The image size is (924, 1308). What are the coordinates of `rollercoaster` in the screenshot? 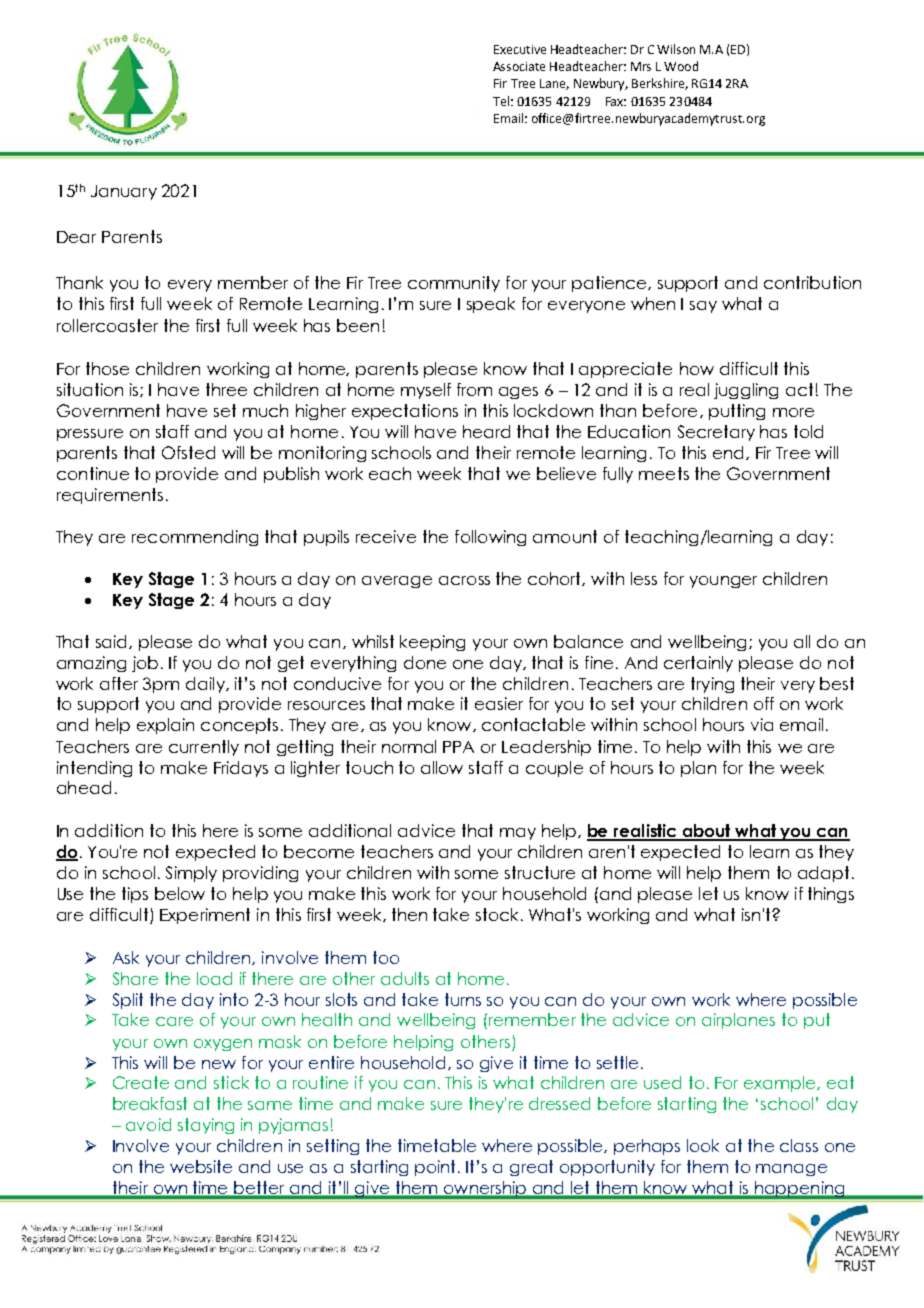 It's located at (107, 325).
